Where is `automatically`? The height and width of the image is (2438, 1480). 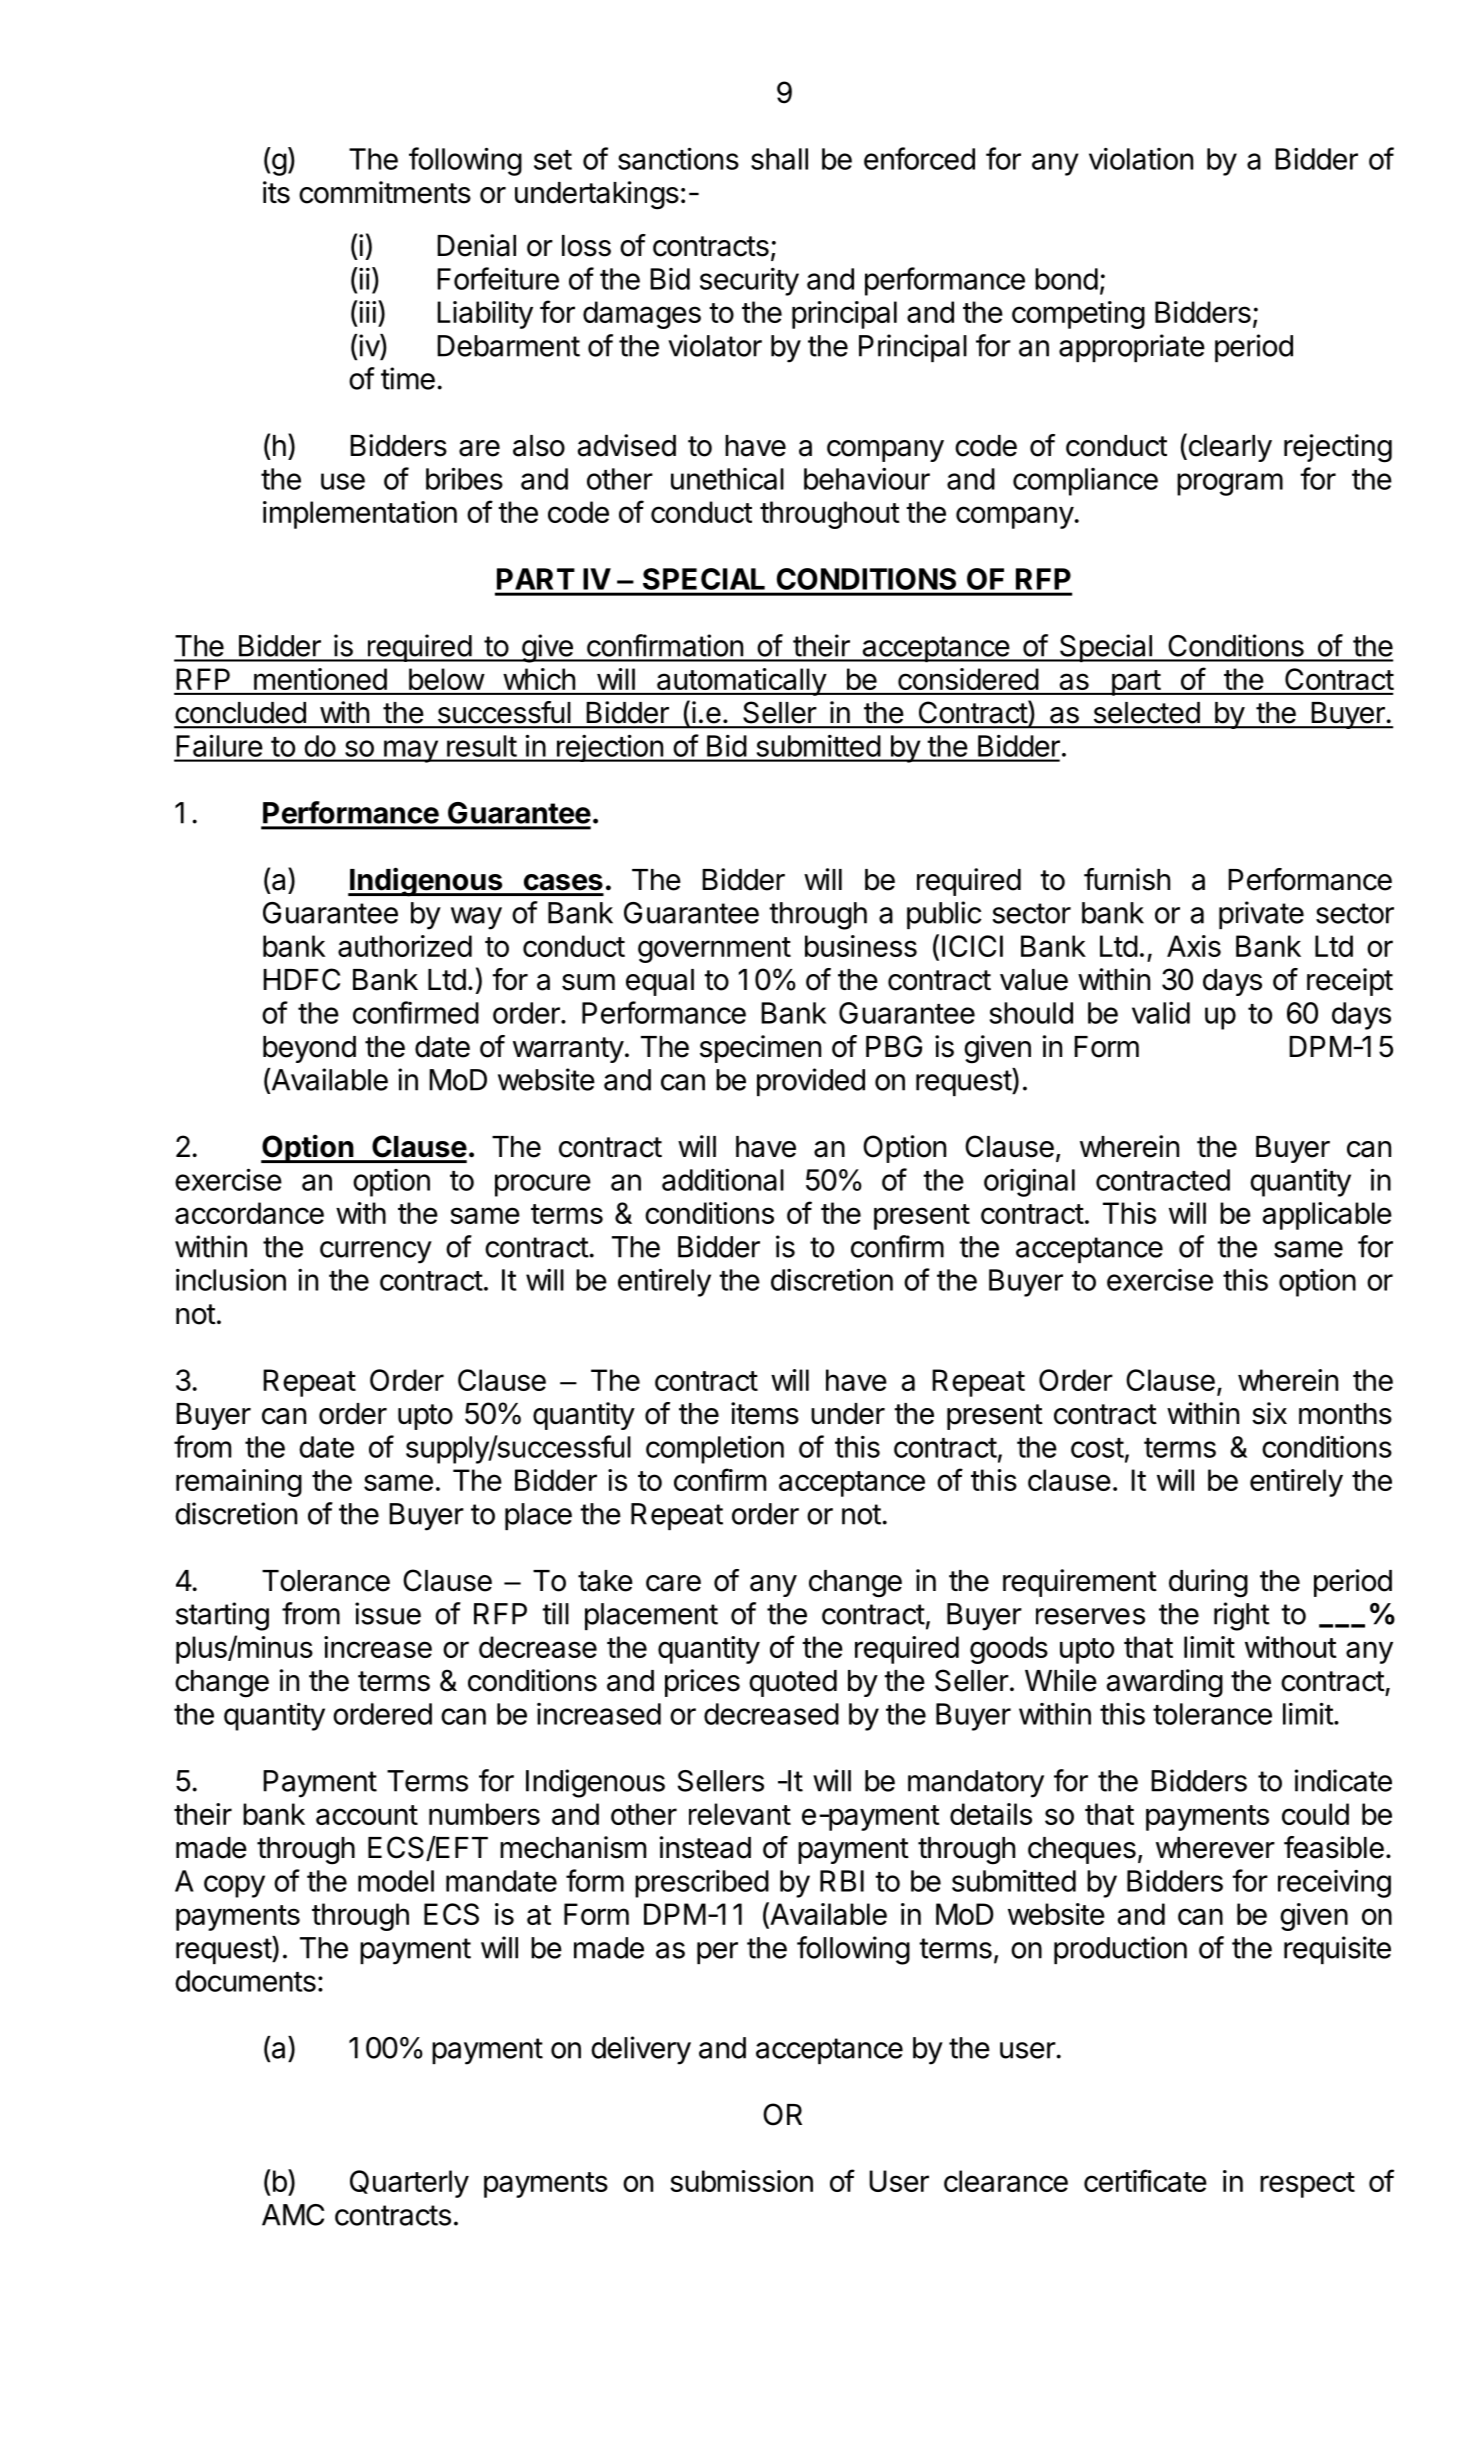 automatically is located at coordinates (741, 682).
